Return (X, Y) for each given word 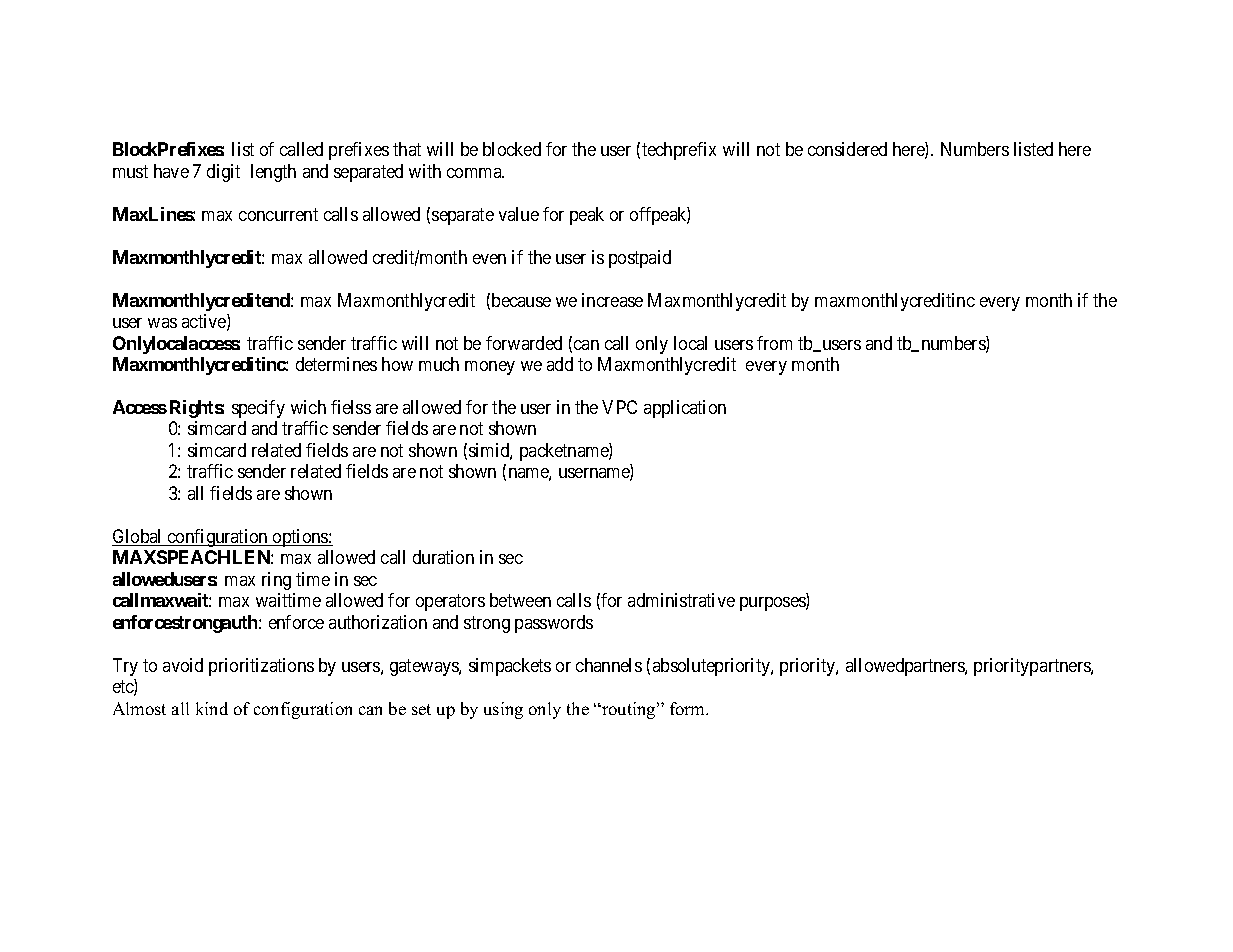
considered (847, 149)
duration (443, 557)
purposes (773, 604)
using (503, 710)
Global (138, 537)
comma (475, 173)
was (162, 323)
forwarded (524, 343)
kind (212, 708)
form (689, 708)
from (774, 343)
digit (223, 173)
